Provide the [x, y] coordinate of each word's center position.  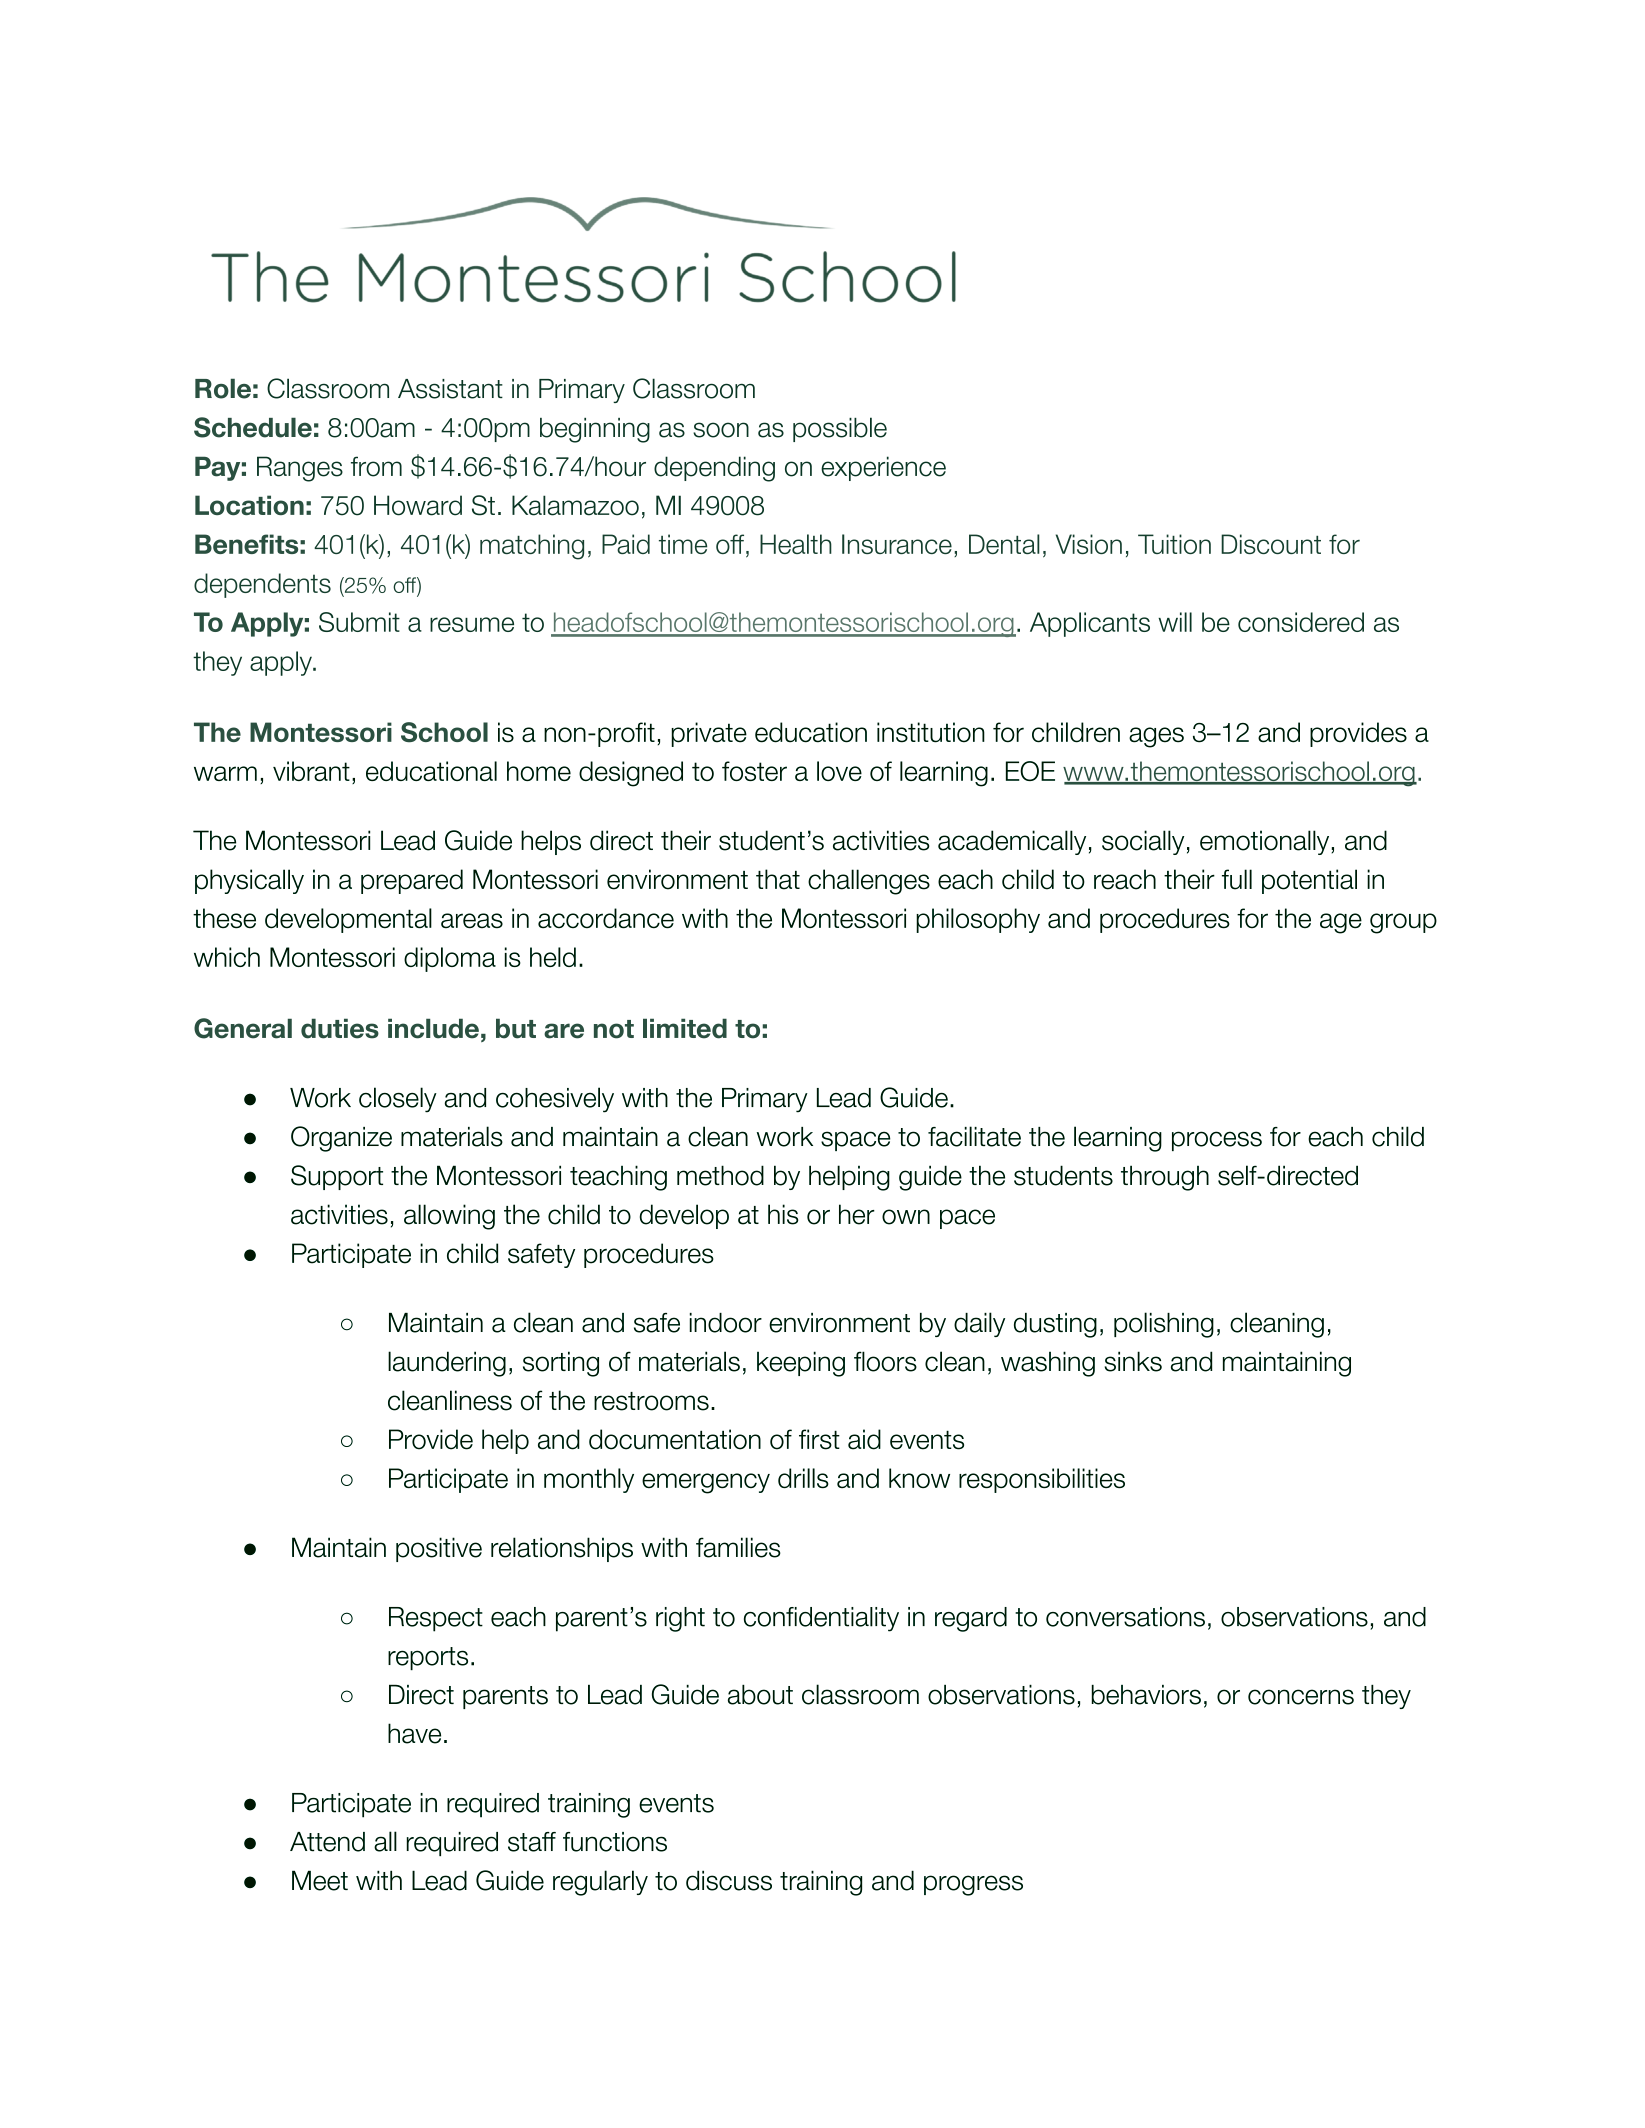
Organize [341, 1139]
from [376, 466]
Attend [327, 1842]
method [720, 1175]
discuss [729, 1880]
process [1217, 1141]
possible [840, 429]
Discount [1271, 544]
